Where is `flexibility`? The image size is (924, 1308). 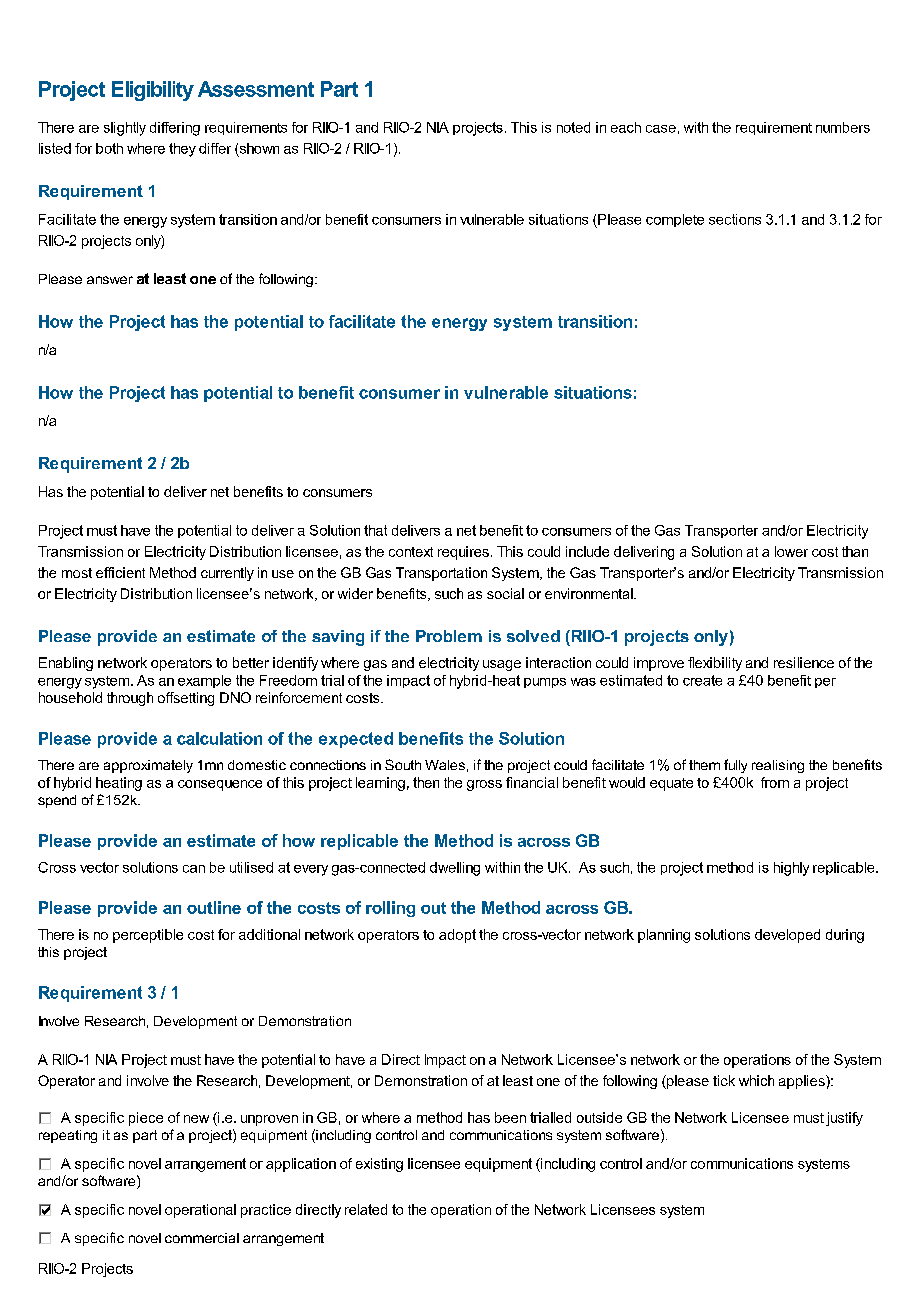
flexibility is located at coordinates (715, 664).
